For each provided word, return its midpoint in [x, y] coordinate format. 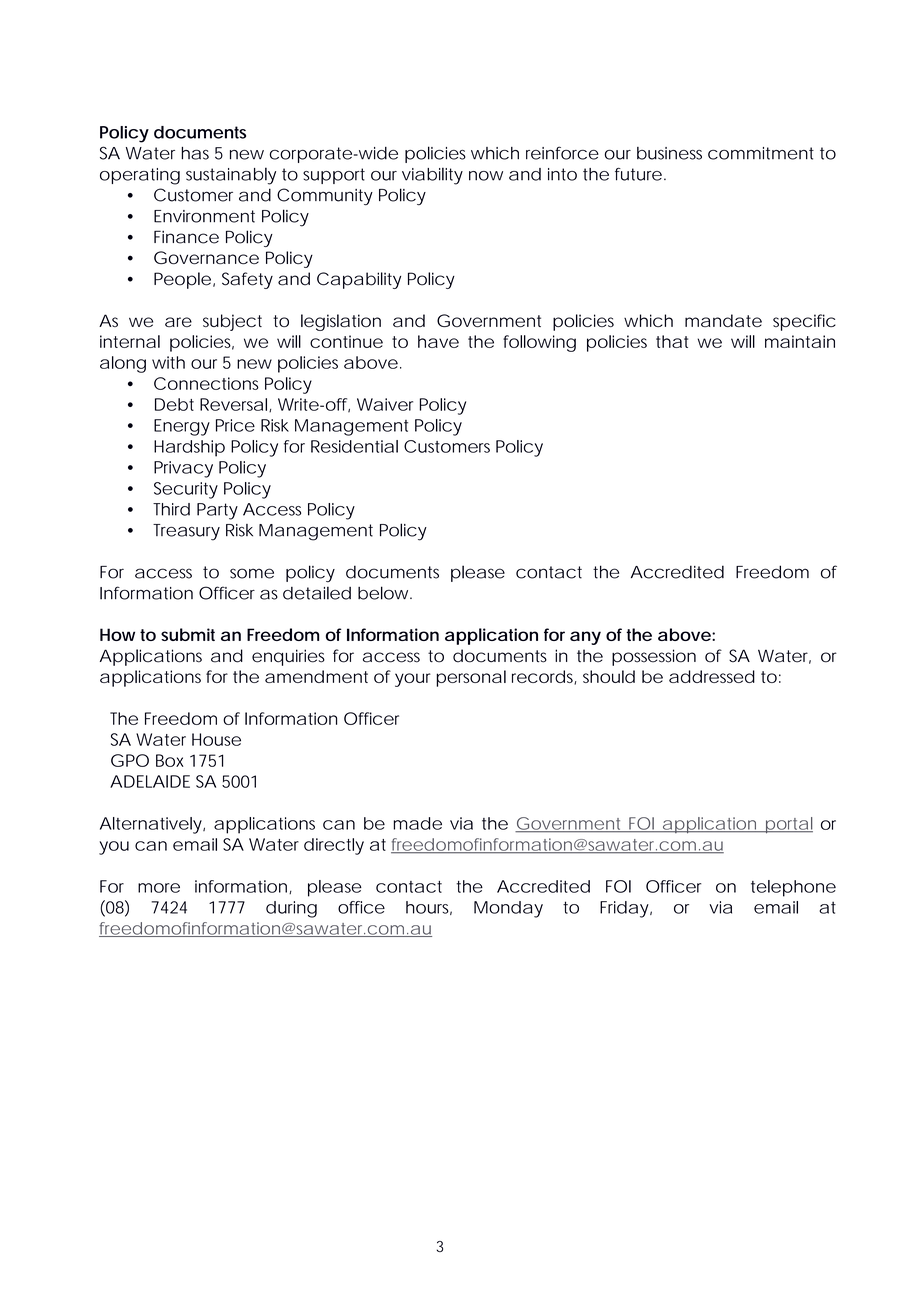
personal [471, 678]
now [486, 176]
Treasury [186, 532]
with [168, 362]
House [216, 739]
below [385, 593]
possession [654, 657]
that [672, 341]
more [159, 888]
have [438, 341]
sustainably [231, 176]
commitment [761, 153]
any [585, 638]
